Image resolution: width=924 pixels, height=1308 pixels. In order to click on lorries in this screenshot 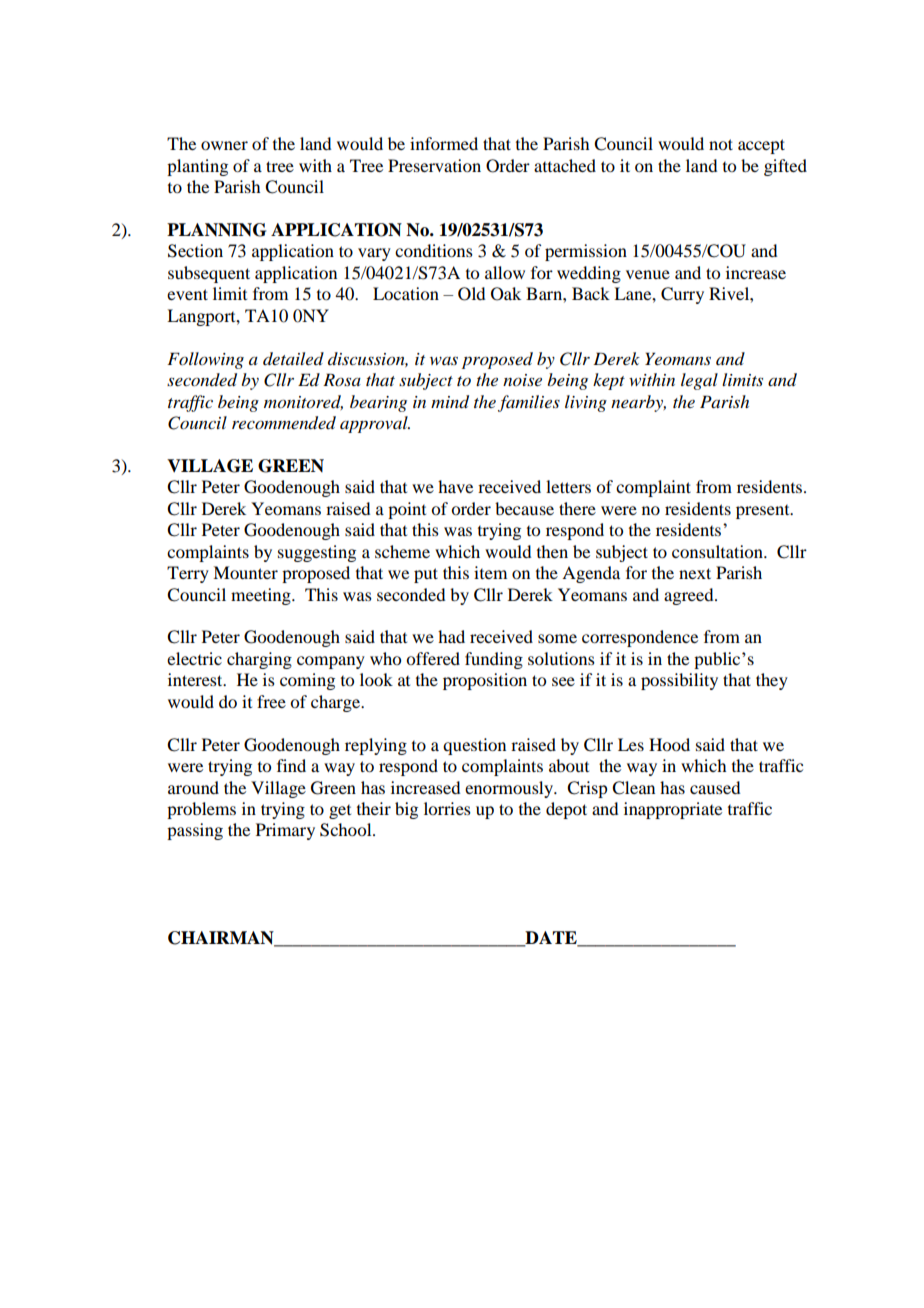, I will do `click(447, 808)`.
